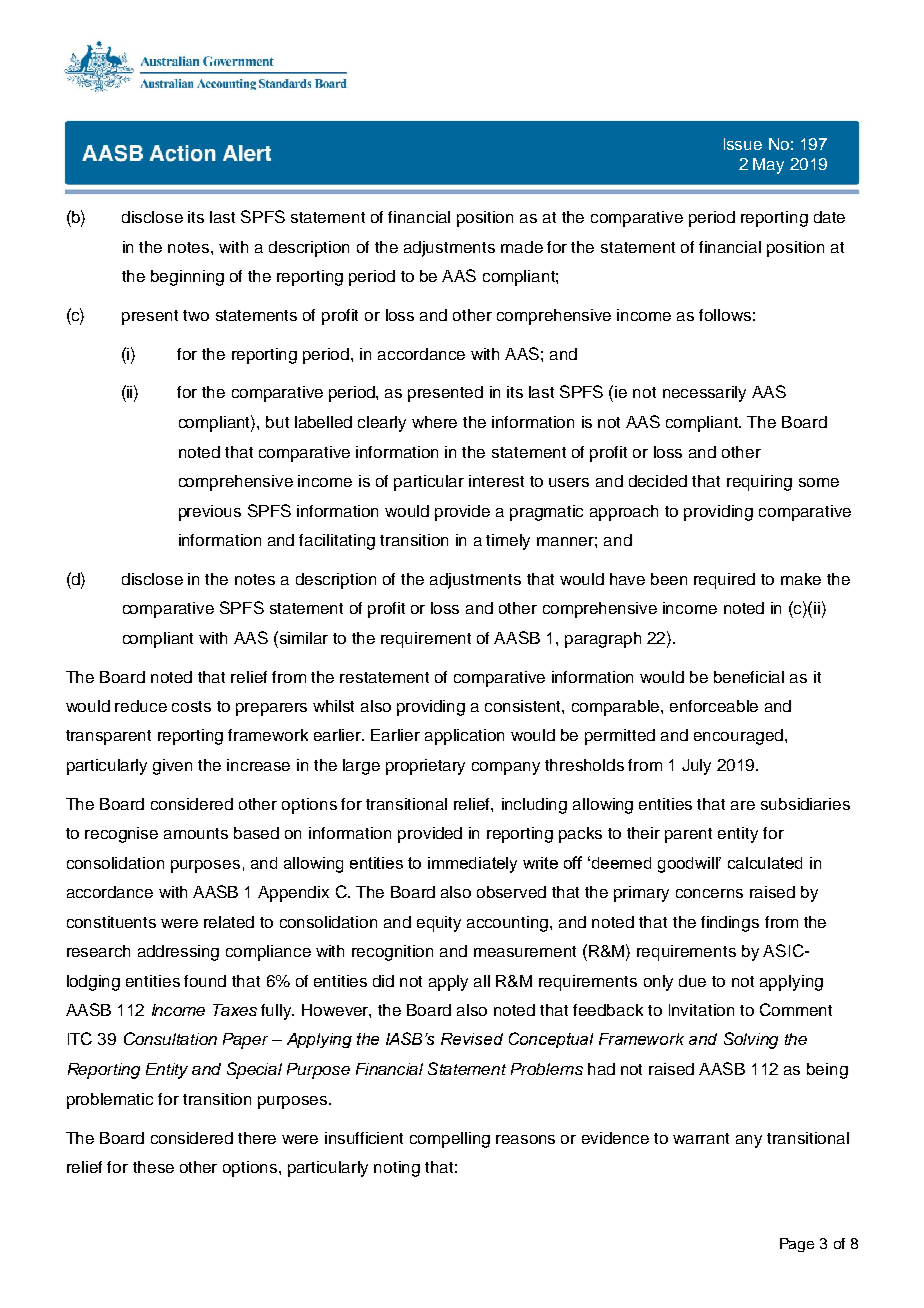  Describe the element at coordinates (522, 247) in the screenshot. I see `made` at that location.
